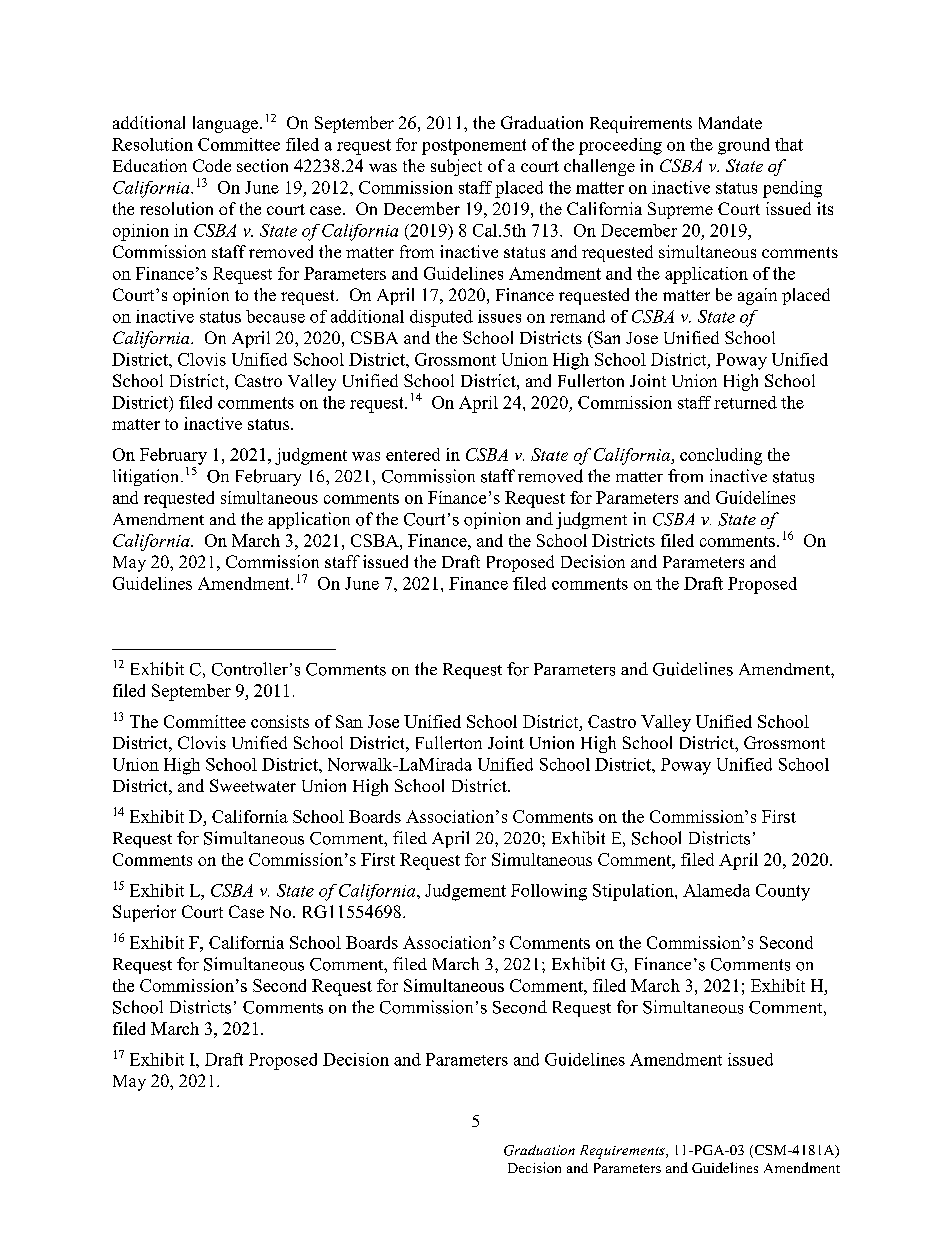  What do you see at coordinates (465, 892) in the page?
I see `Judgement` at bounding box center [465, 892].
